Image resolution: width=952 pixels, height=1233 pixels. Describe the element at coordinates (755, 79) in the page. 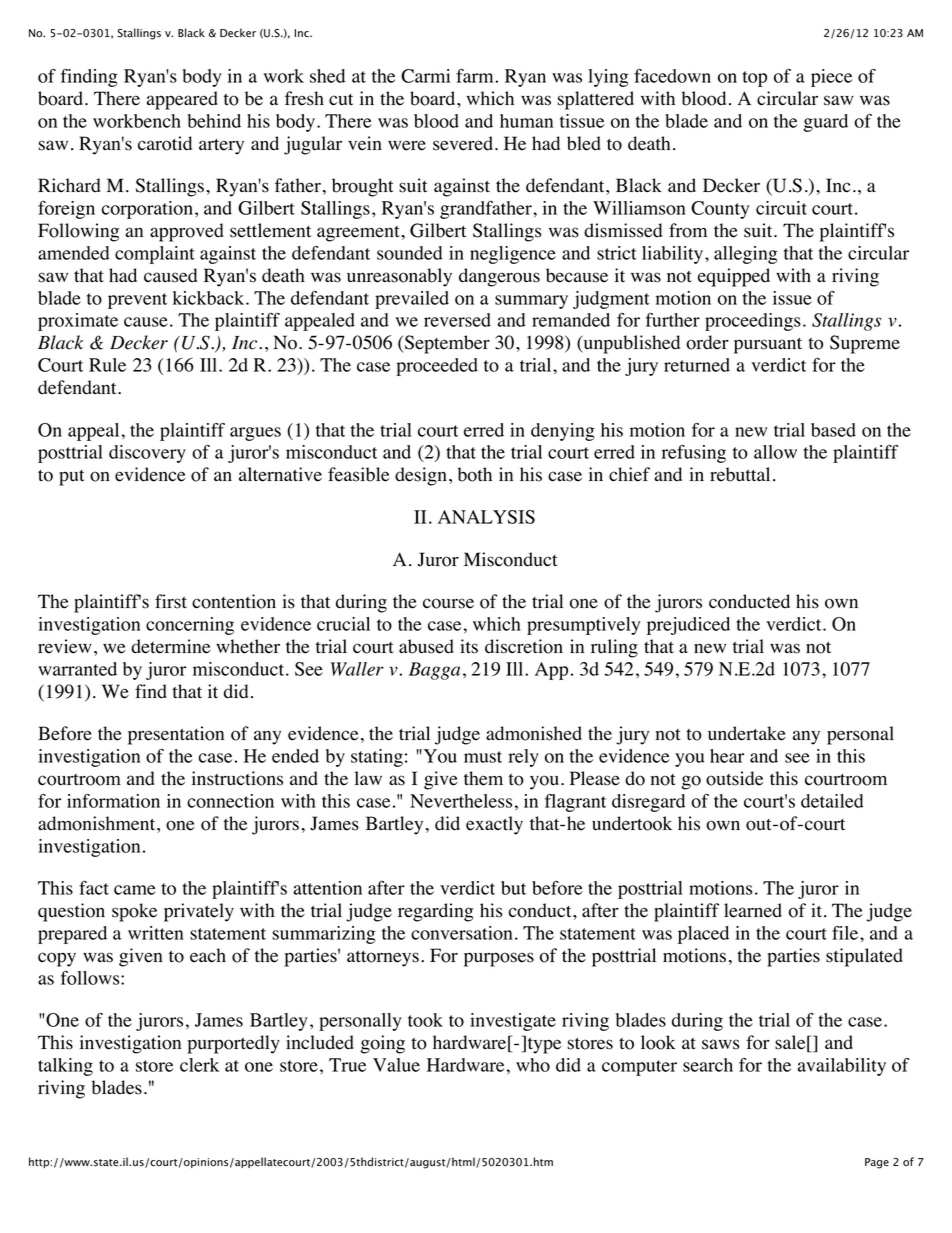

I see `top` at that location.
